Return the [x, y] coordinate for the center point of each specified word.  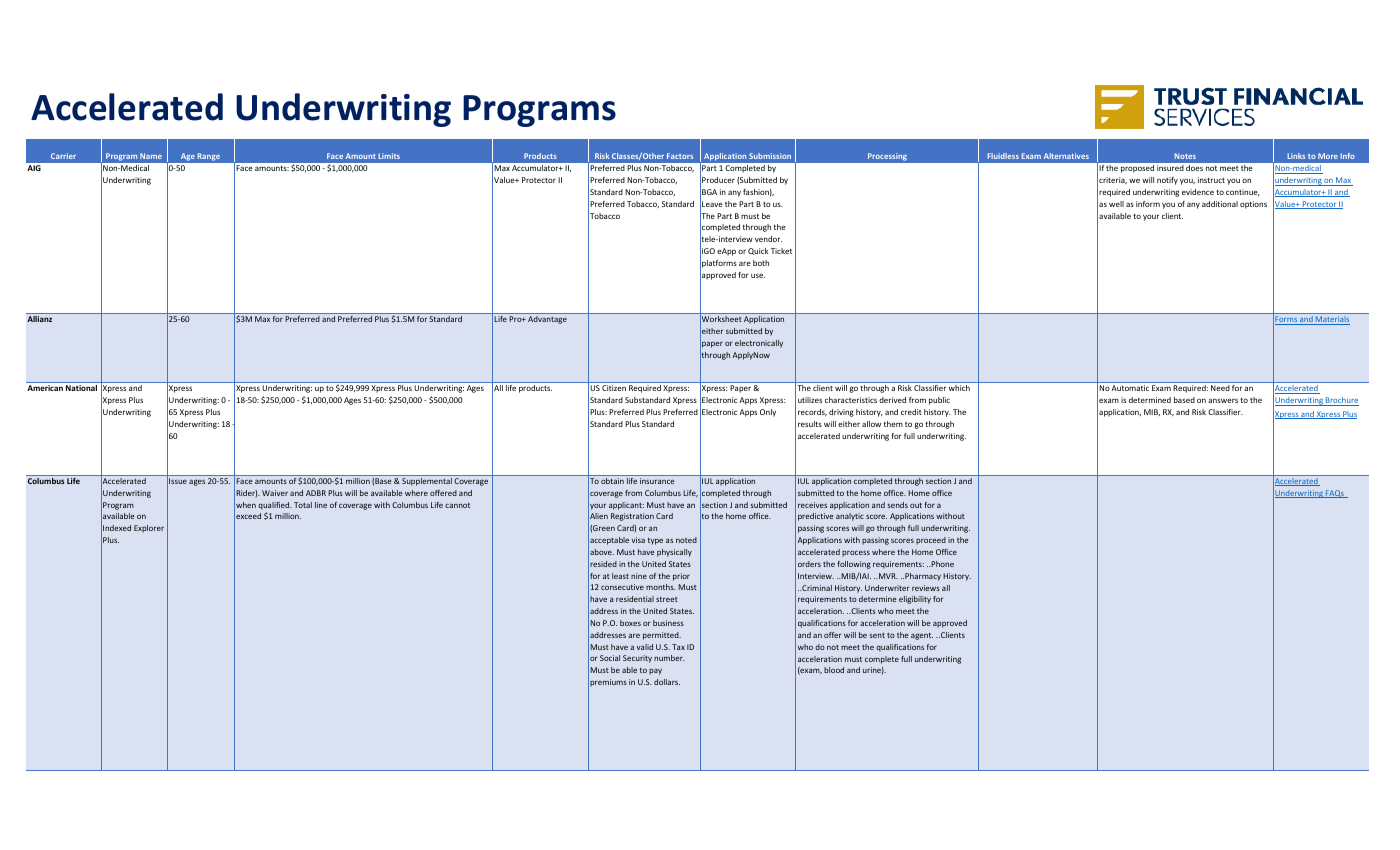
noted [686, 540]
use [758, 275]
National [81, 388]
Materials [1332, 320]
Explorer [149, 529]
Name [151, 156]
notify [1167, 181]
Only [768, 413]
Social [610, 658]
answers [1223, 400]
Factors [680, 156]
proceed [931, 541]
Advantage [547, 320]
